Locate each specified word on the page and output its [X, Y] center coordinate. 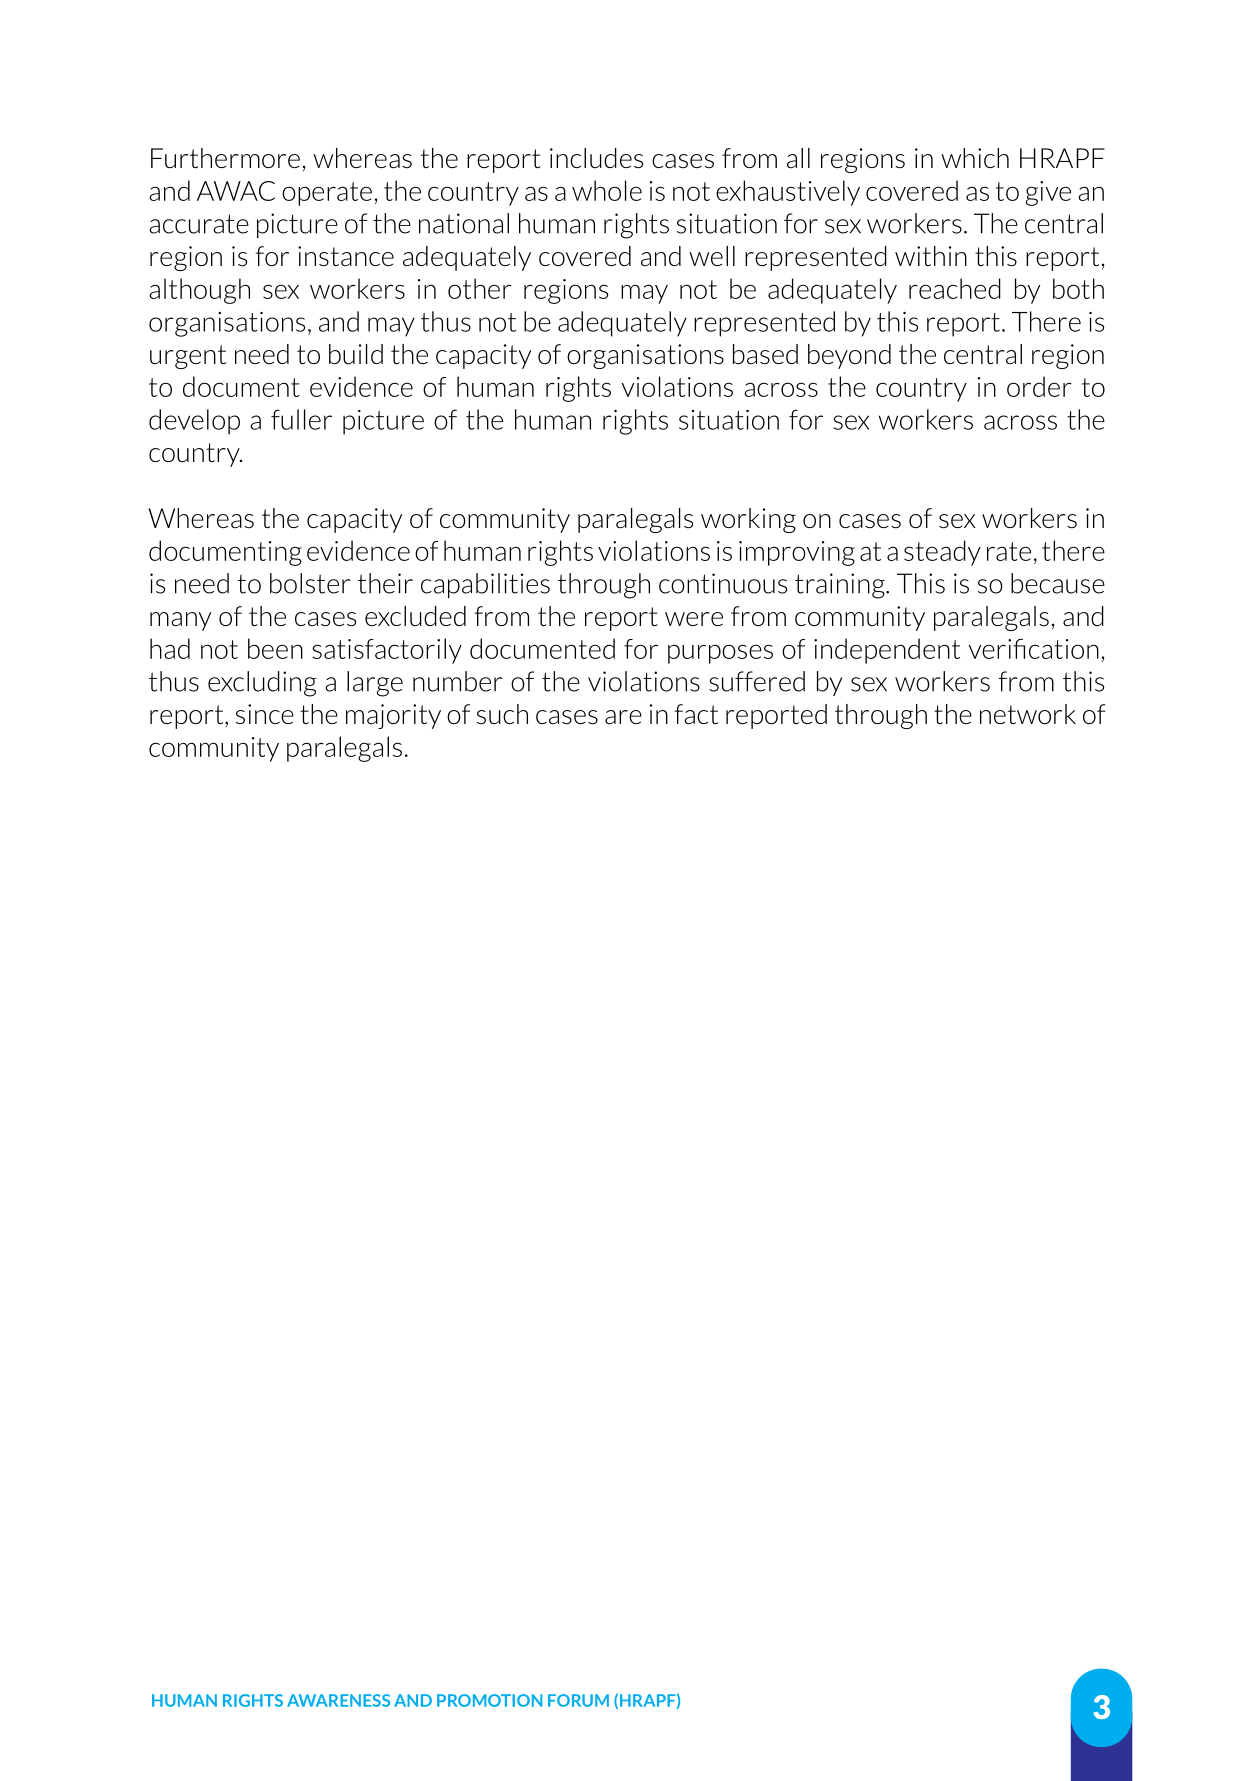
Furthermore [225, 158]
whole [607, 190]
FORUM [578, 1700]
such [502, 714]
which [975, 158]
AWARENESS [338, 1700]
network [1028, 714]
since [265, 714]
